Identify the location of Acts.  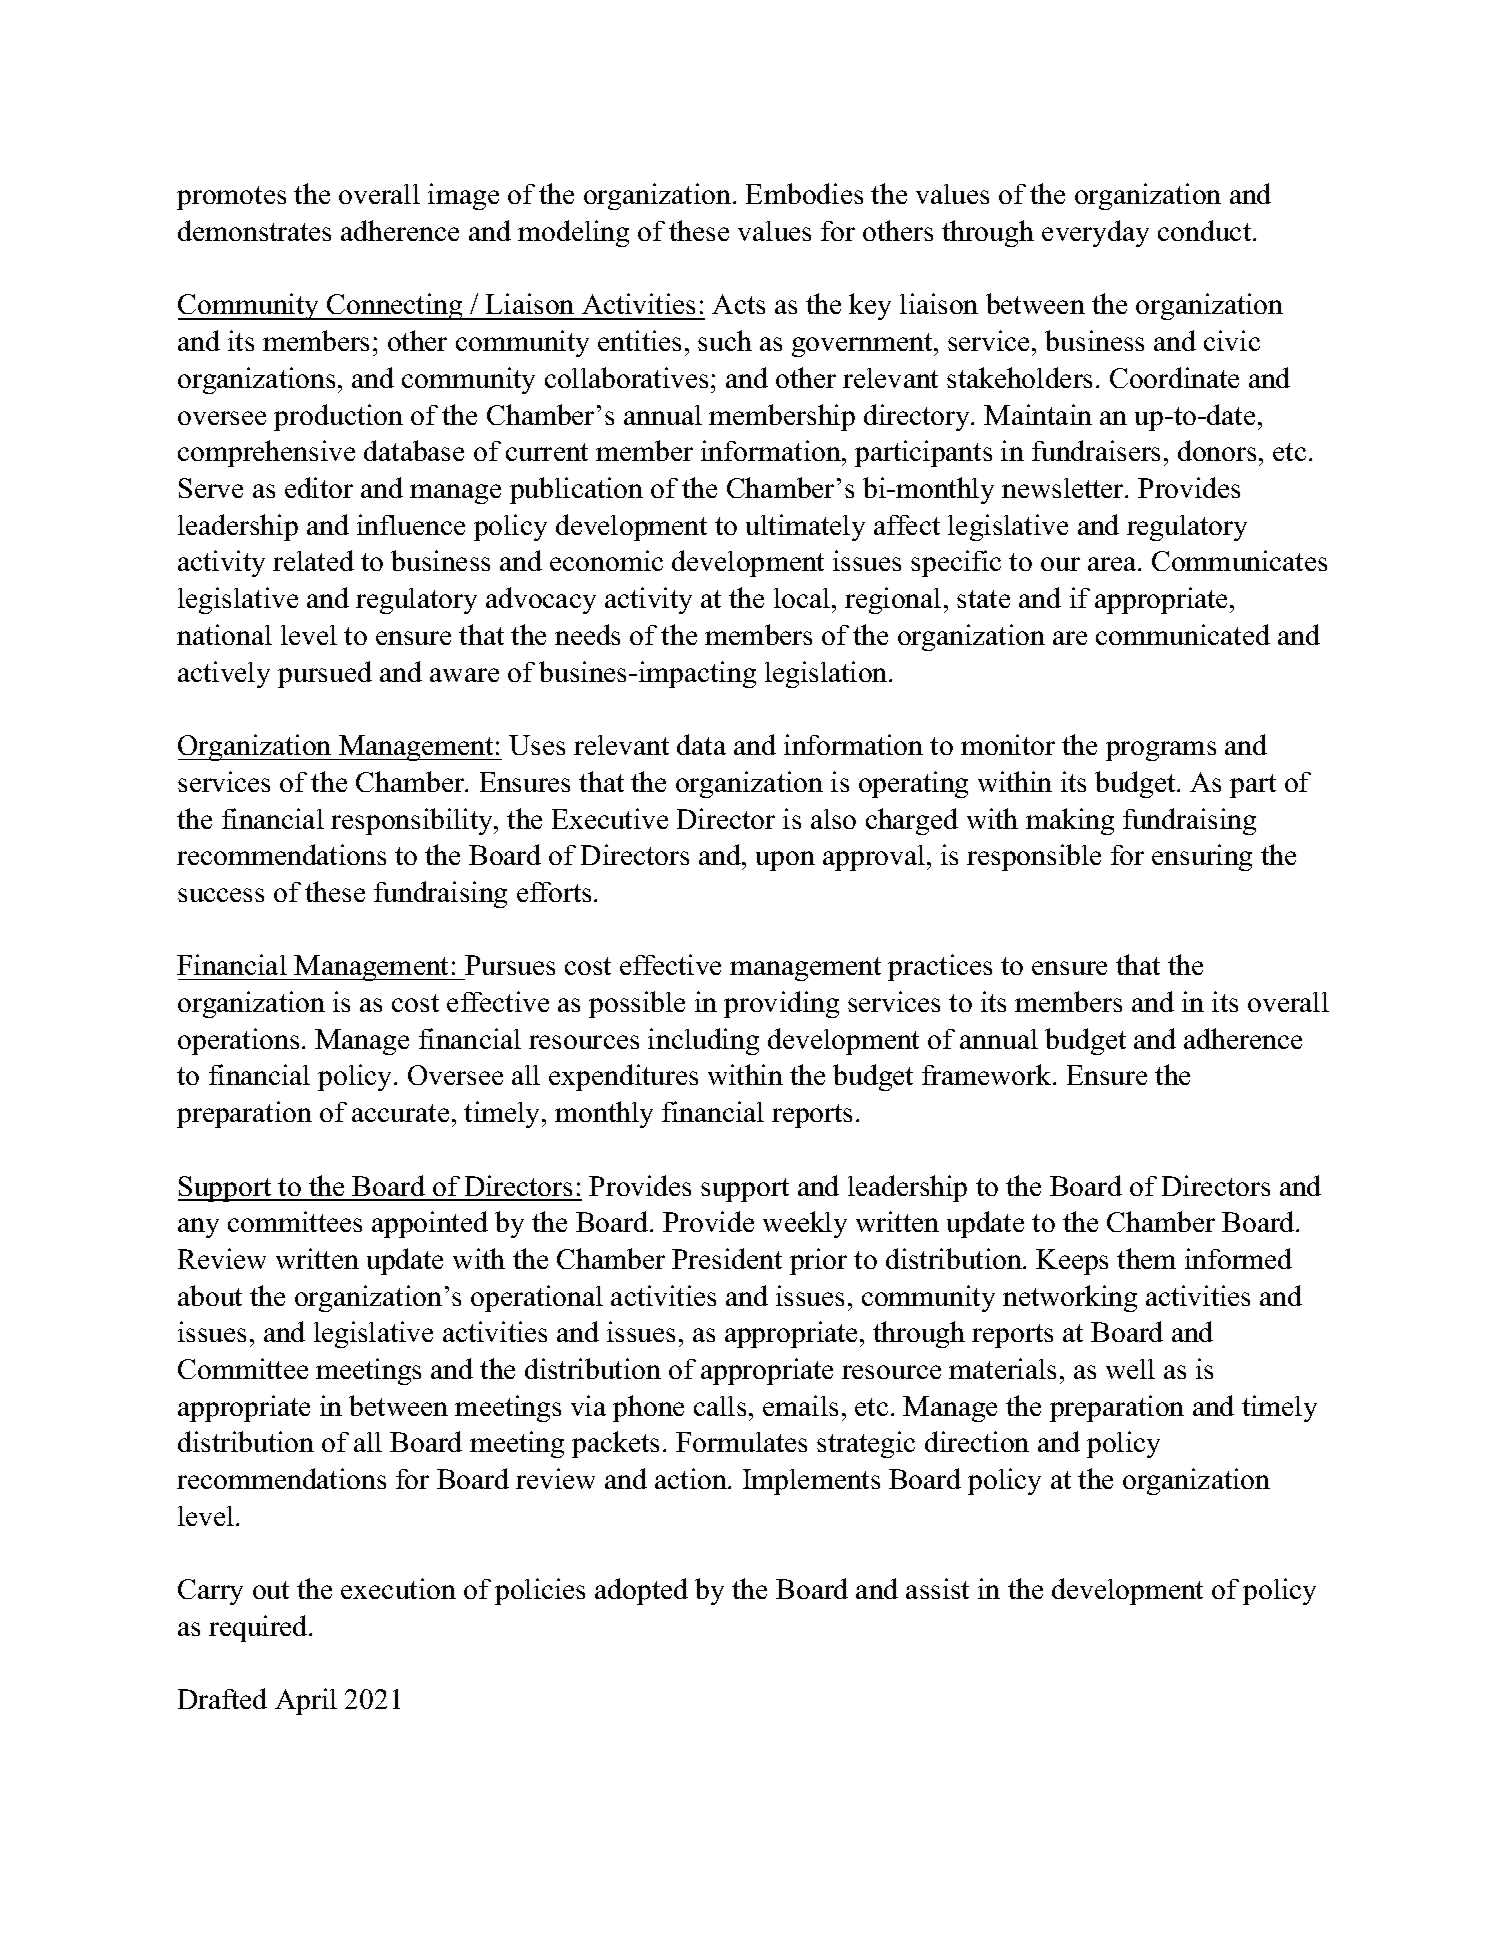
(738, 304).
